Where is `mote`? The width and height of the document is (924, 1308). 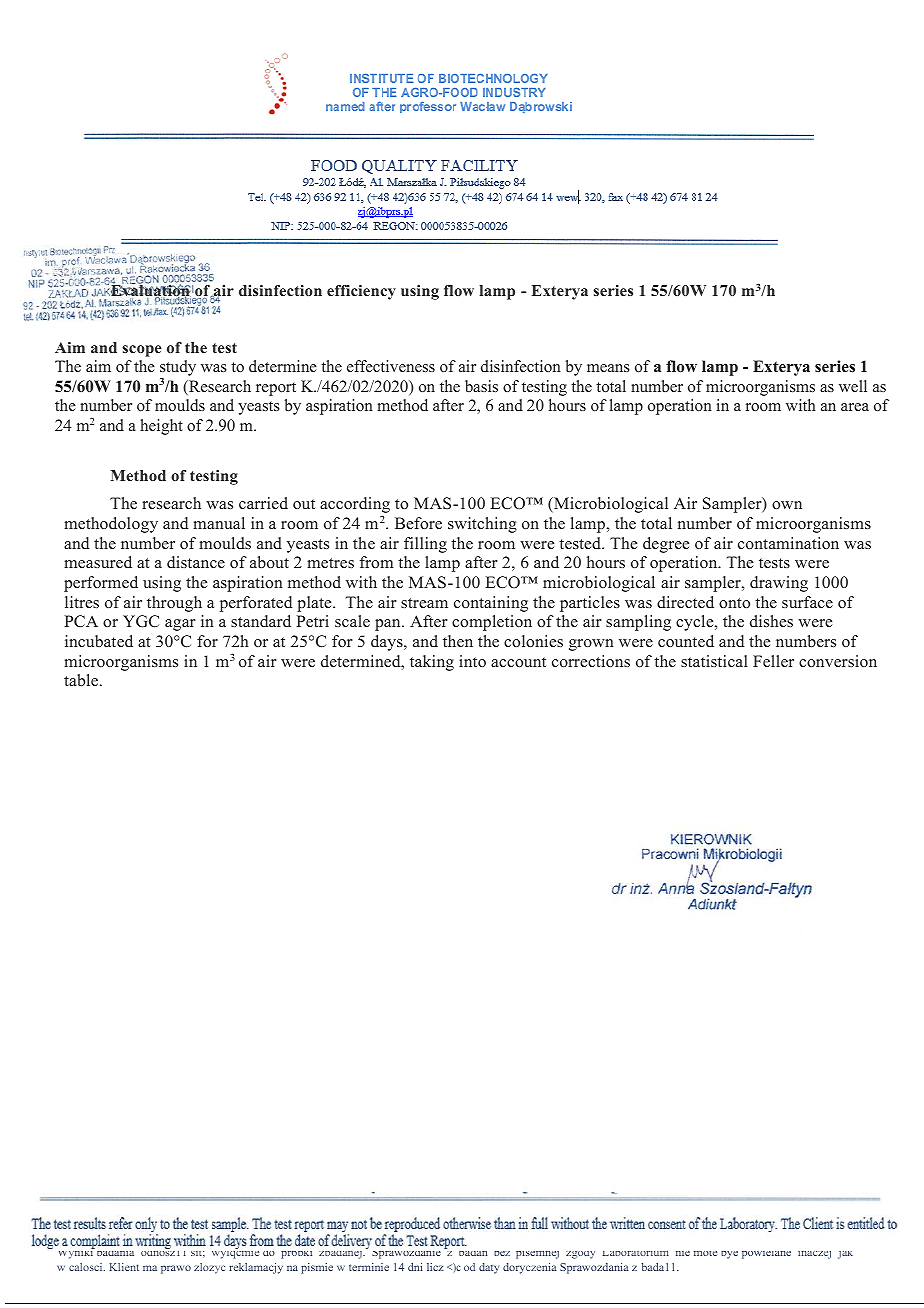 mote is located at coordinates (705, 1253).
